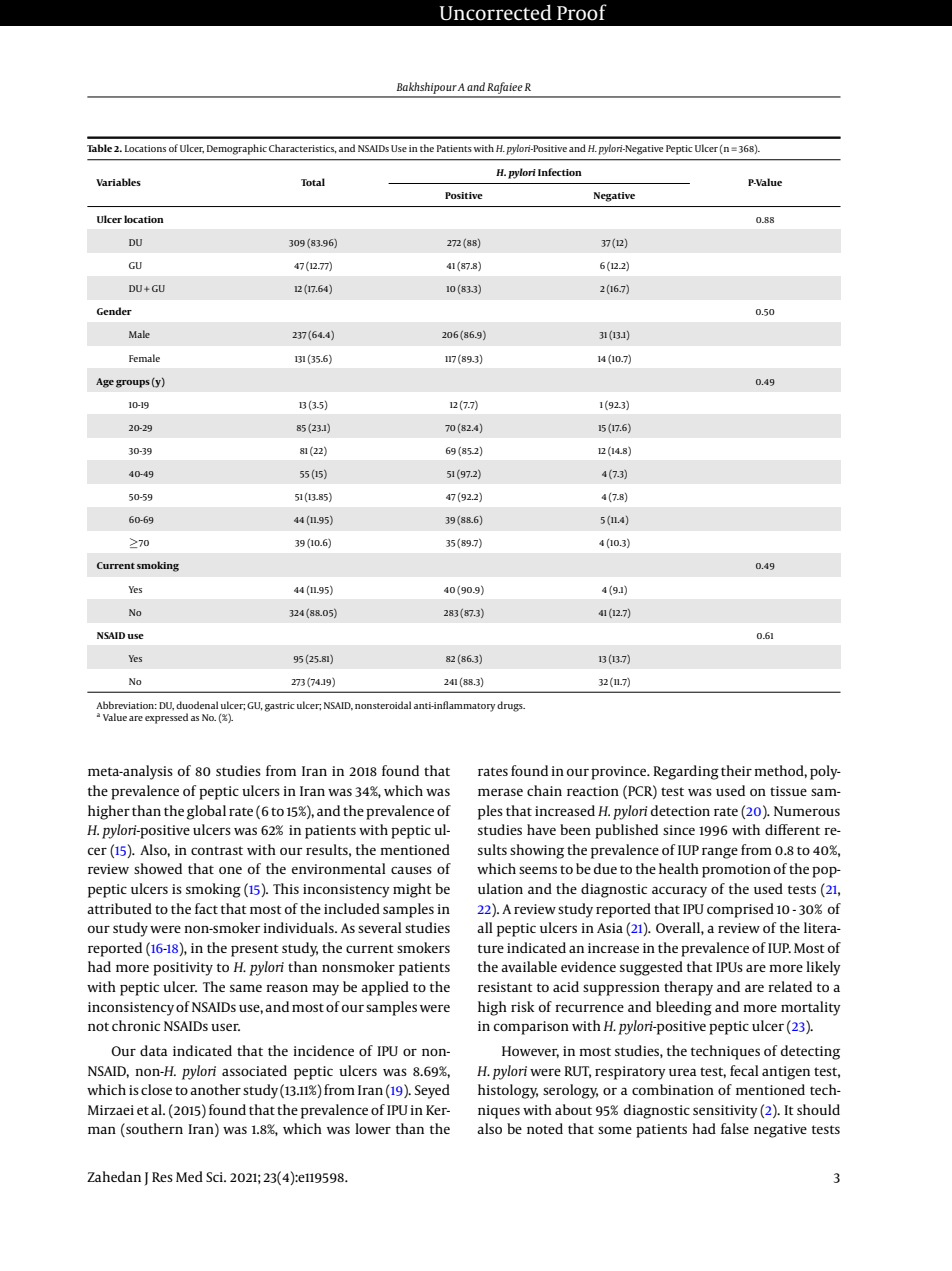 The height and width of the screenshot is (1271, 952). What do you see at coordinates (114, 311) in the screenshot?
I see `Gender` at bounding box center [114, 311].
